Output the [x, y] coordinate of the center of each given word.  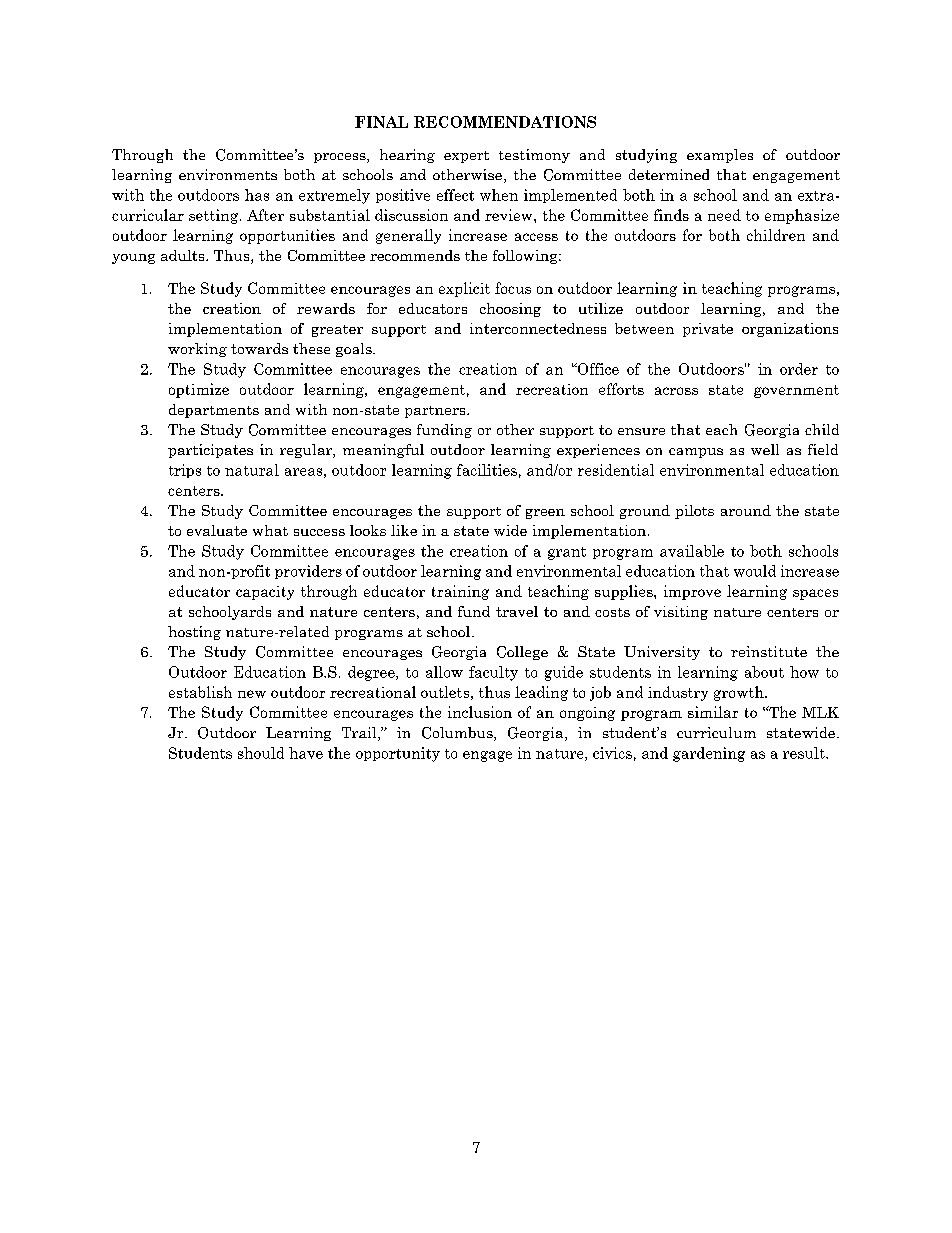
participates [210, 451]
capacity [265, 593]
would [755, 571]
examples [720, 156]
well [765, 449]
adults [184, 255]
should [261, 753]
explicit [464, 289]
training [460, 592]
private [708, 330]
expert [466, 157]
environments [228, 174]
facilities [487, 470]
